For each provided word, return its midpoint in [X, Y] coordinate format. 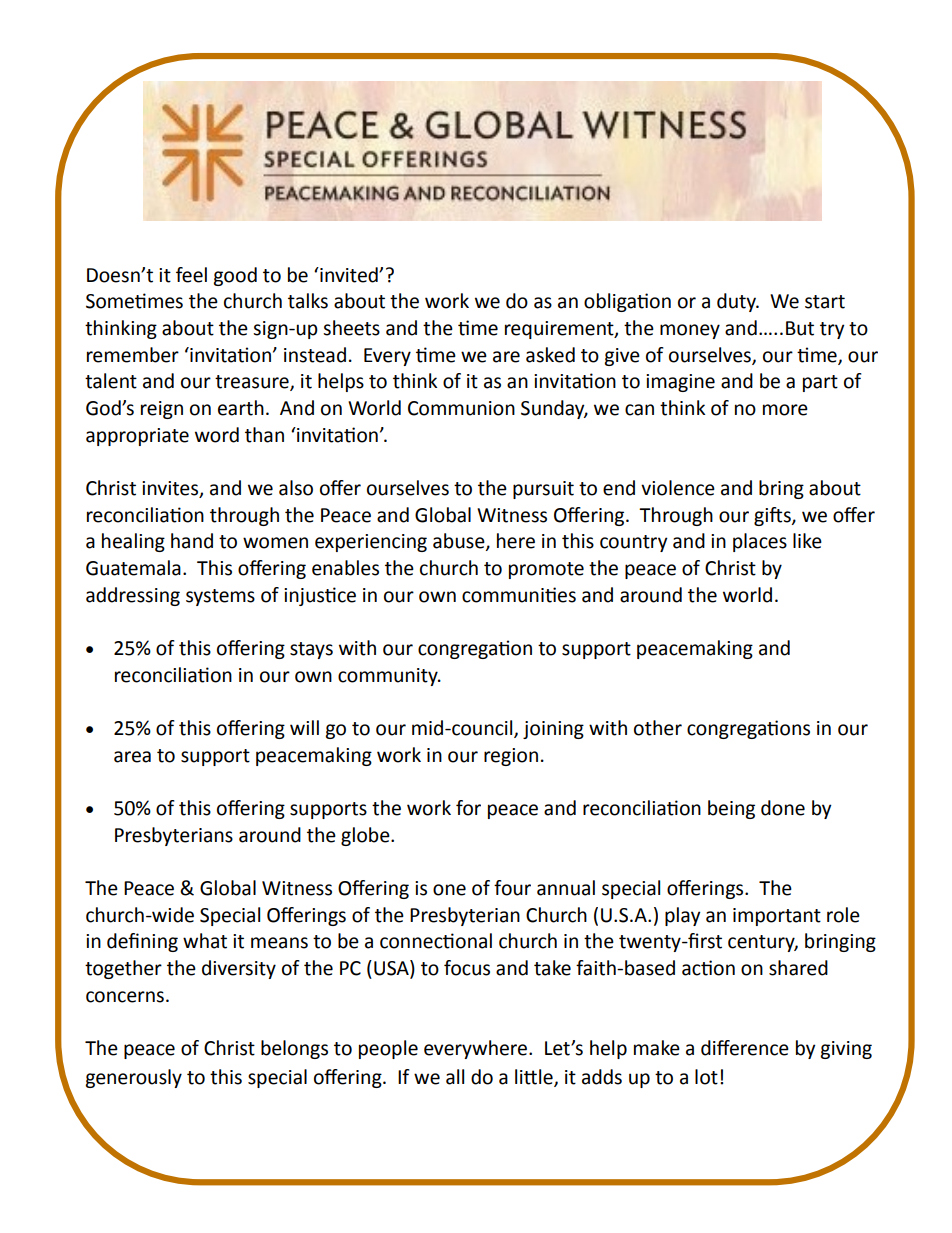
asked [550, 355]
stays [311, 650]
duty [738, 302]
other [658, 728]
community [389, 677]
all [455, 1077]
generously [133, 1078]
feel [191, 275]
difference [745, 1048]
